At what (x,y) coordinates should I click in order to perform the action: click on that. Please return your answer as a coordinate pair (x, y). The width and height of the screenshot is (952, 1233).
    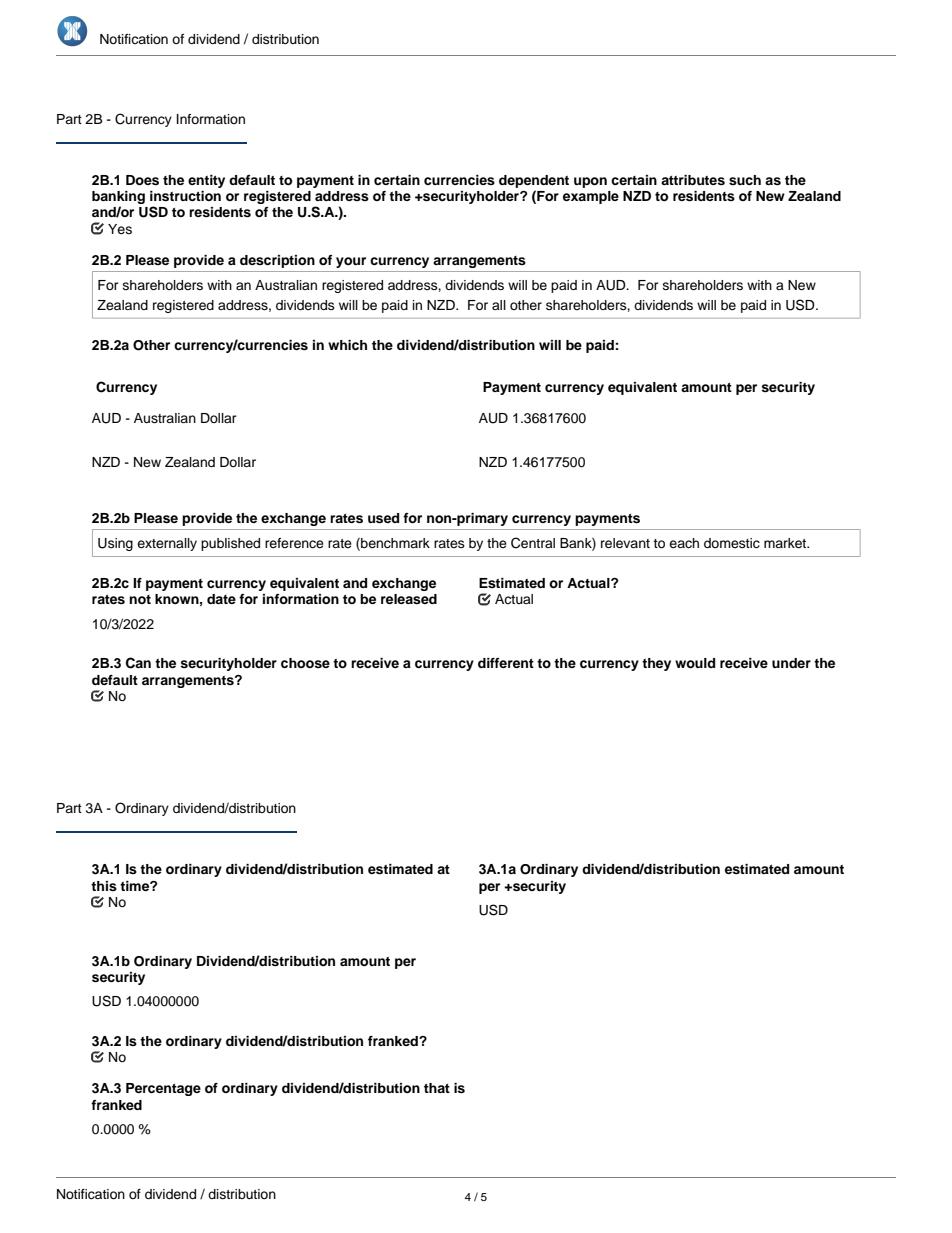
    Looking at the image, I should click on (437, 1088).
